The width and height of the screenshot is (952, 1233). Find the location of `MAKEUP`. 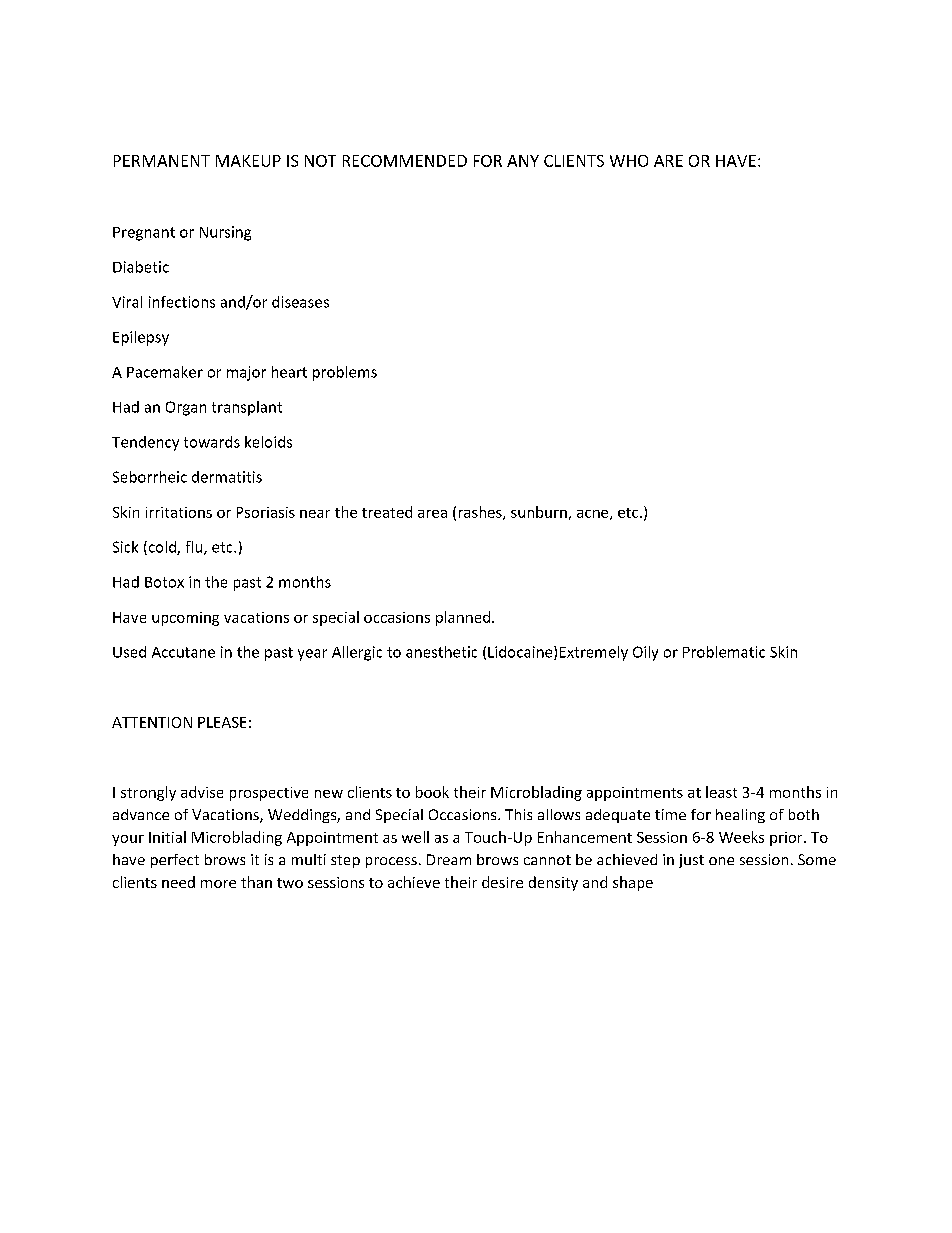

MAKEUP is located at coordinates (248, 161).
